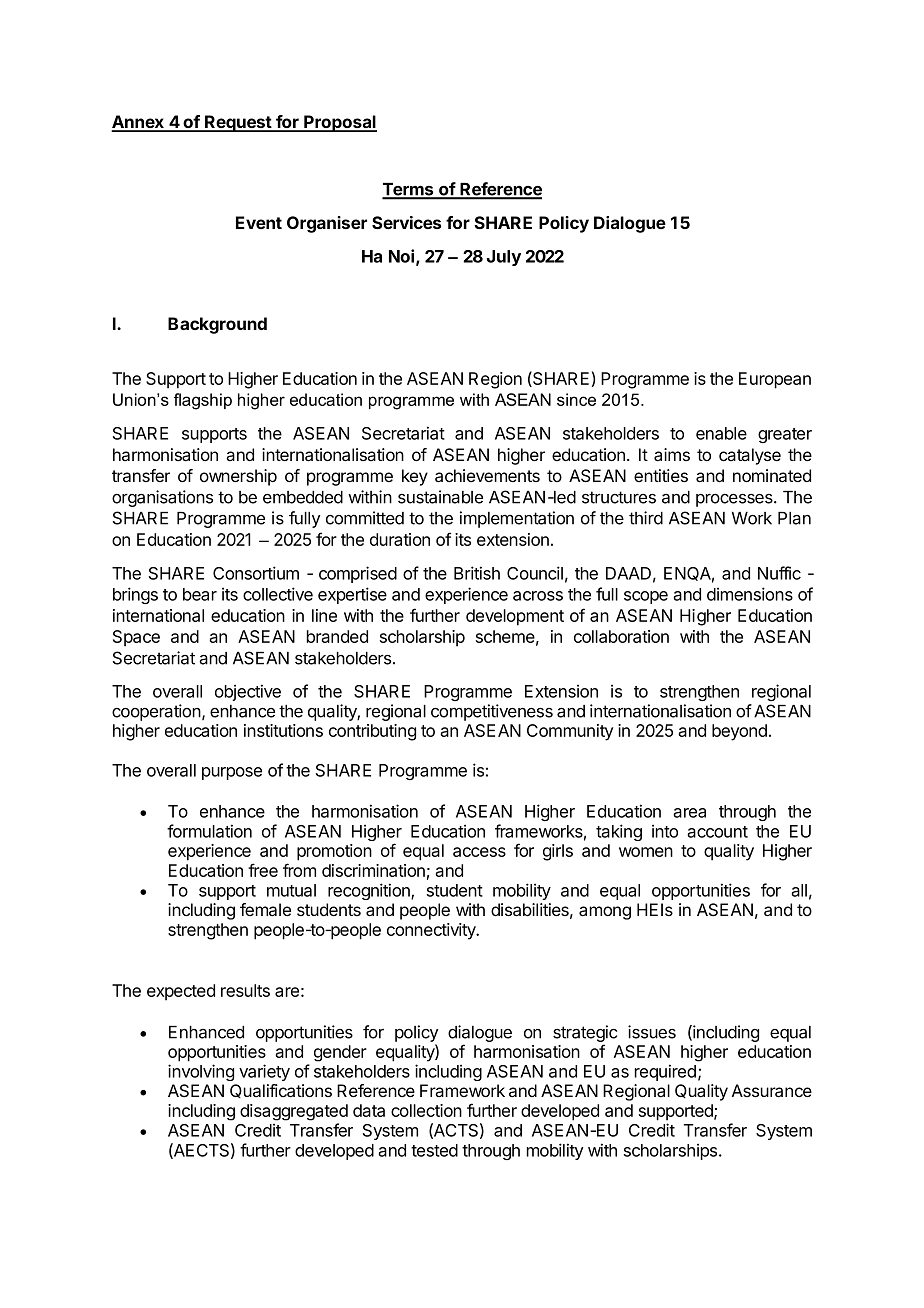 This image has height=1308, width=924. I want to click on ownership, so click(238, 477).
